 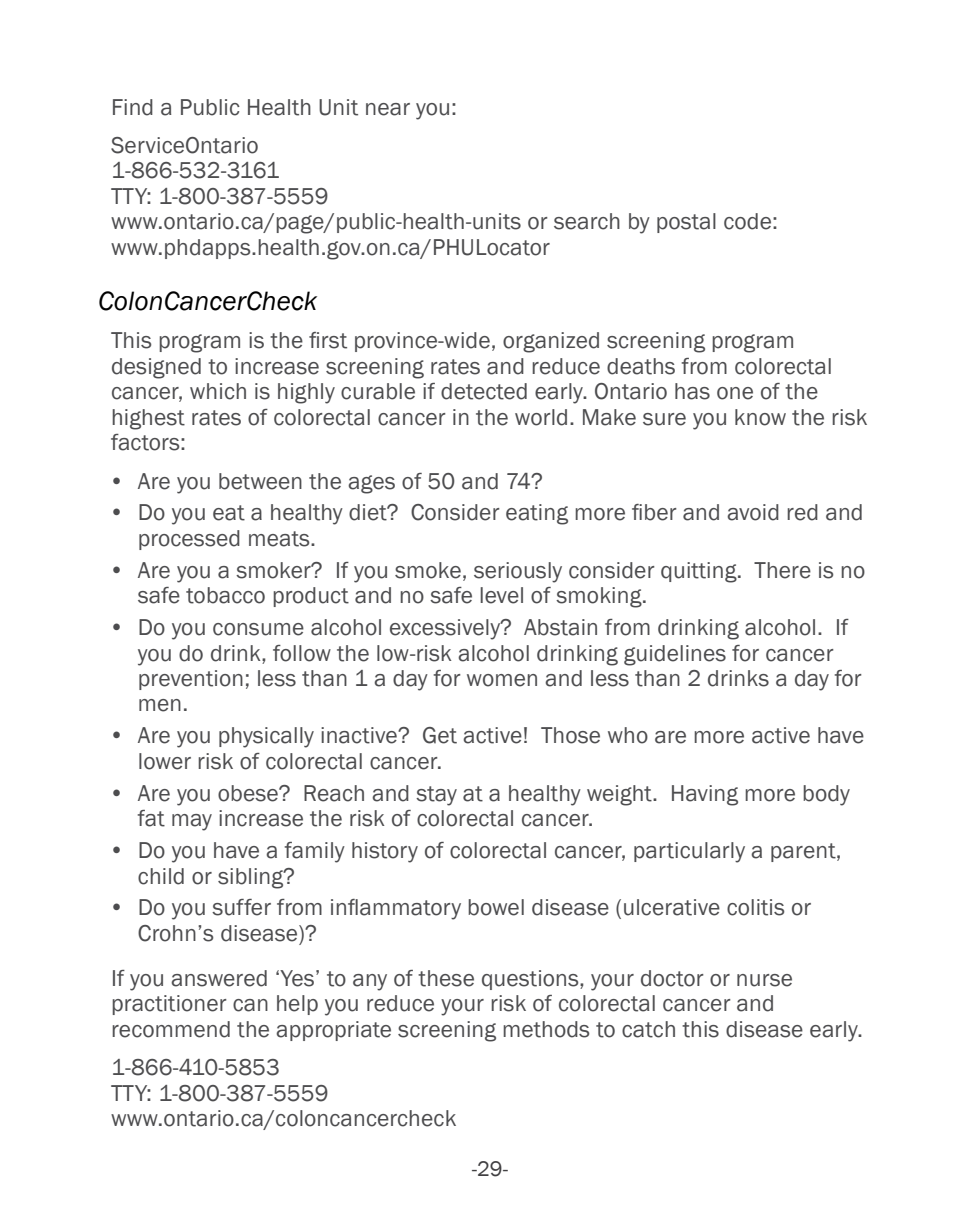 What do you see at coordinates (388, 109) in the screenshot?
I see `near` at bounding box center [388, 109].
